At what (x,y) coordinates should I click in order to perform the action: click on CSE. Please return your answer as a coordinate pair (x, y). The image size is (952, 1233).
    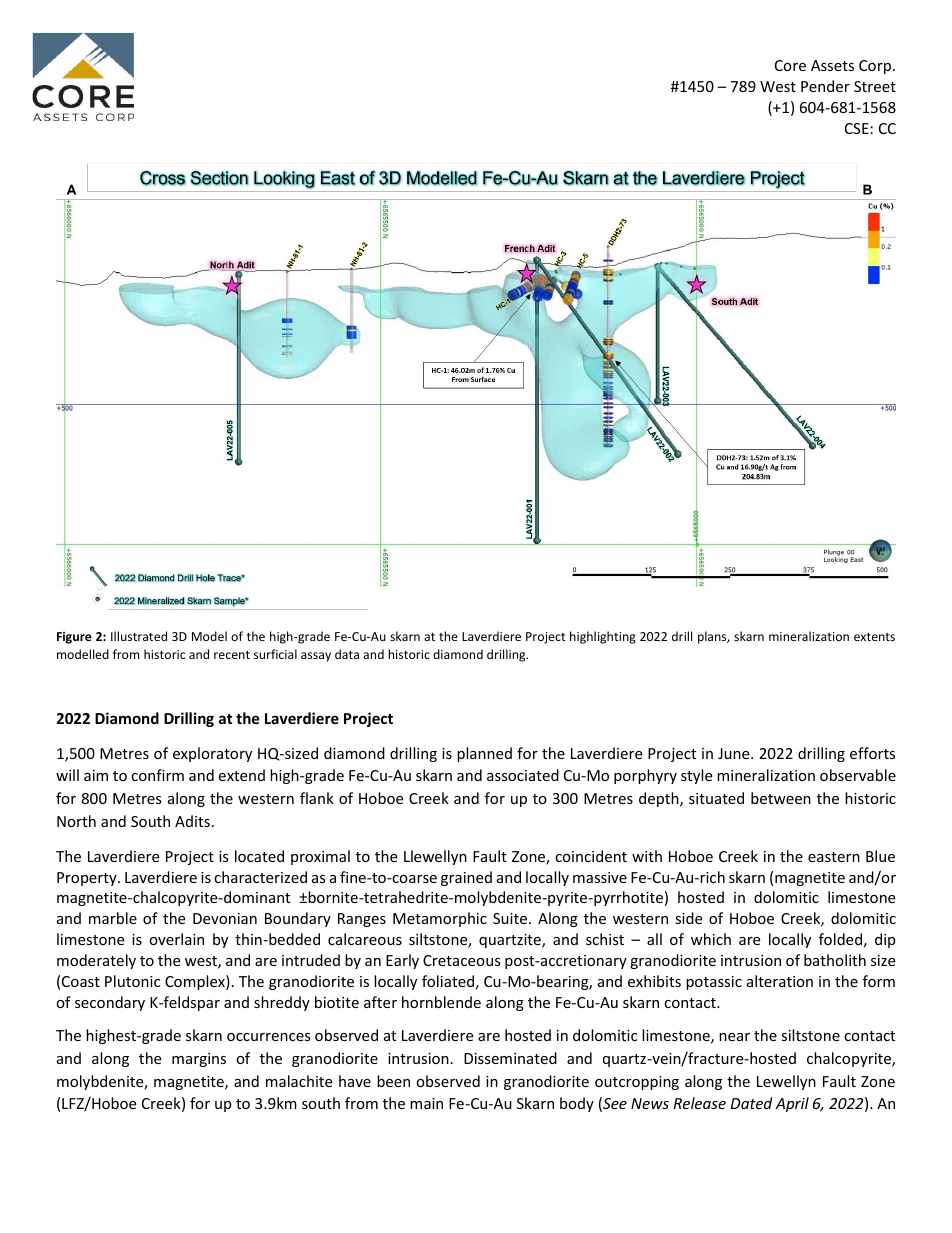
    Looking at the image, I should click on (857, 128).
